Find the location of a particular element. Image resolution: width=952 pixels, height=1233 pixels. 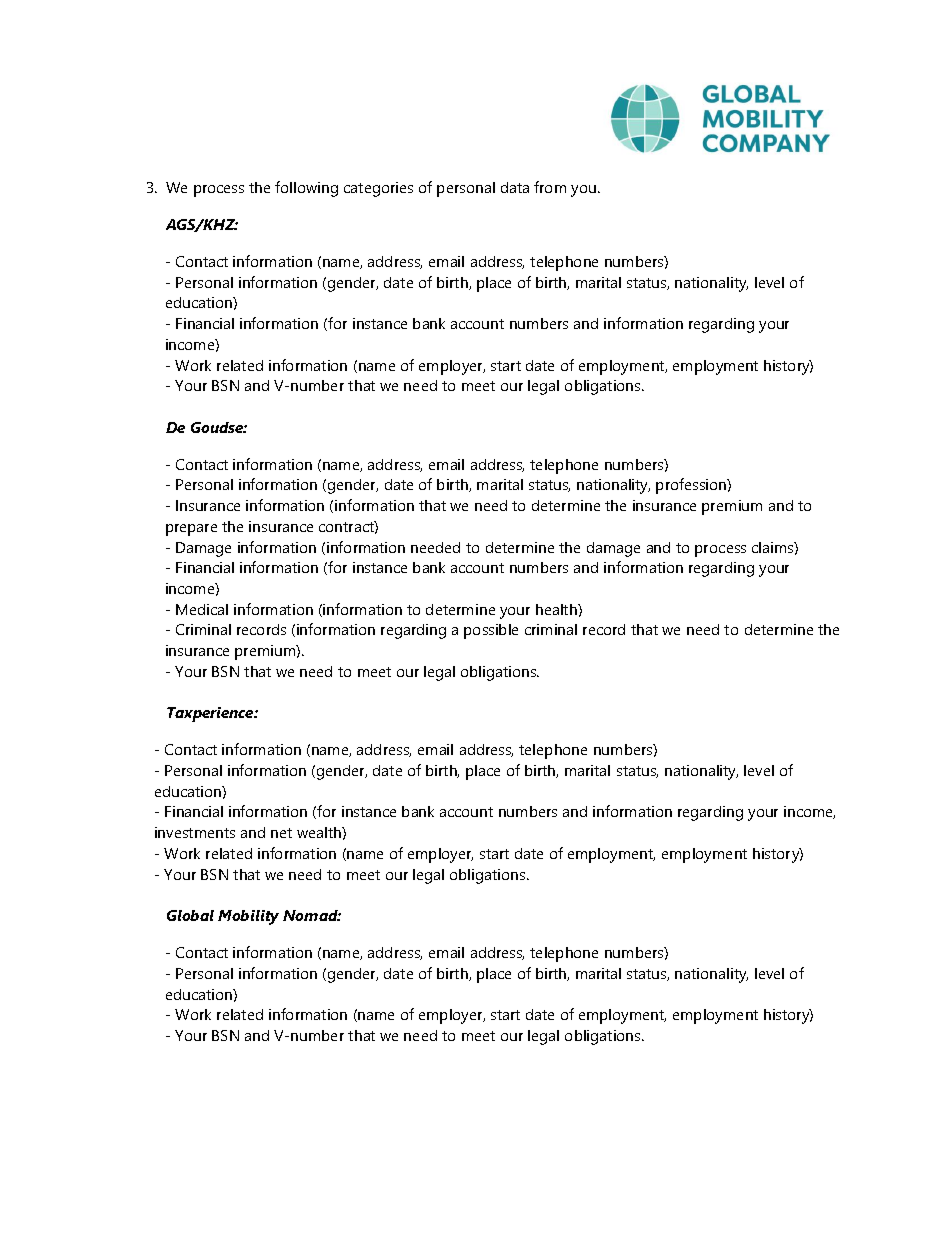

health is located at coordinates (557, 609).
